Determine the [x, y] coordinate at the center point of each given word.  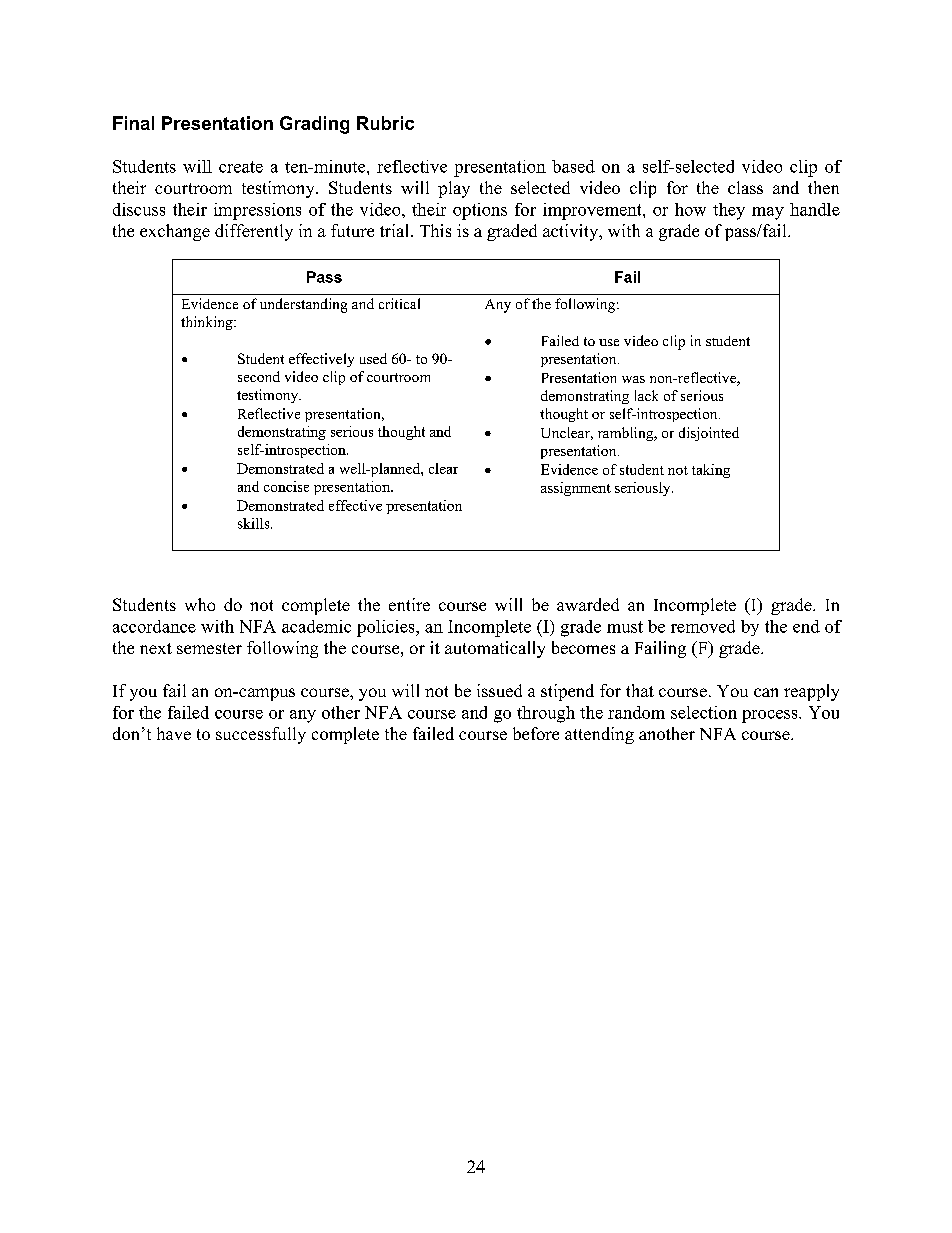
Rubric [385, 123]
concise [286, 486]
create [241, 167]
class [745, 187]
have [174, 733]
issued [499, 690]
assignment [576, 489]
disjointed [709, 434]
